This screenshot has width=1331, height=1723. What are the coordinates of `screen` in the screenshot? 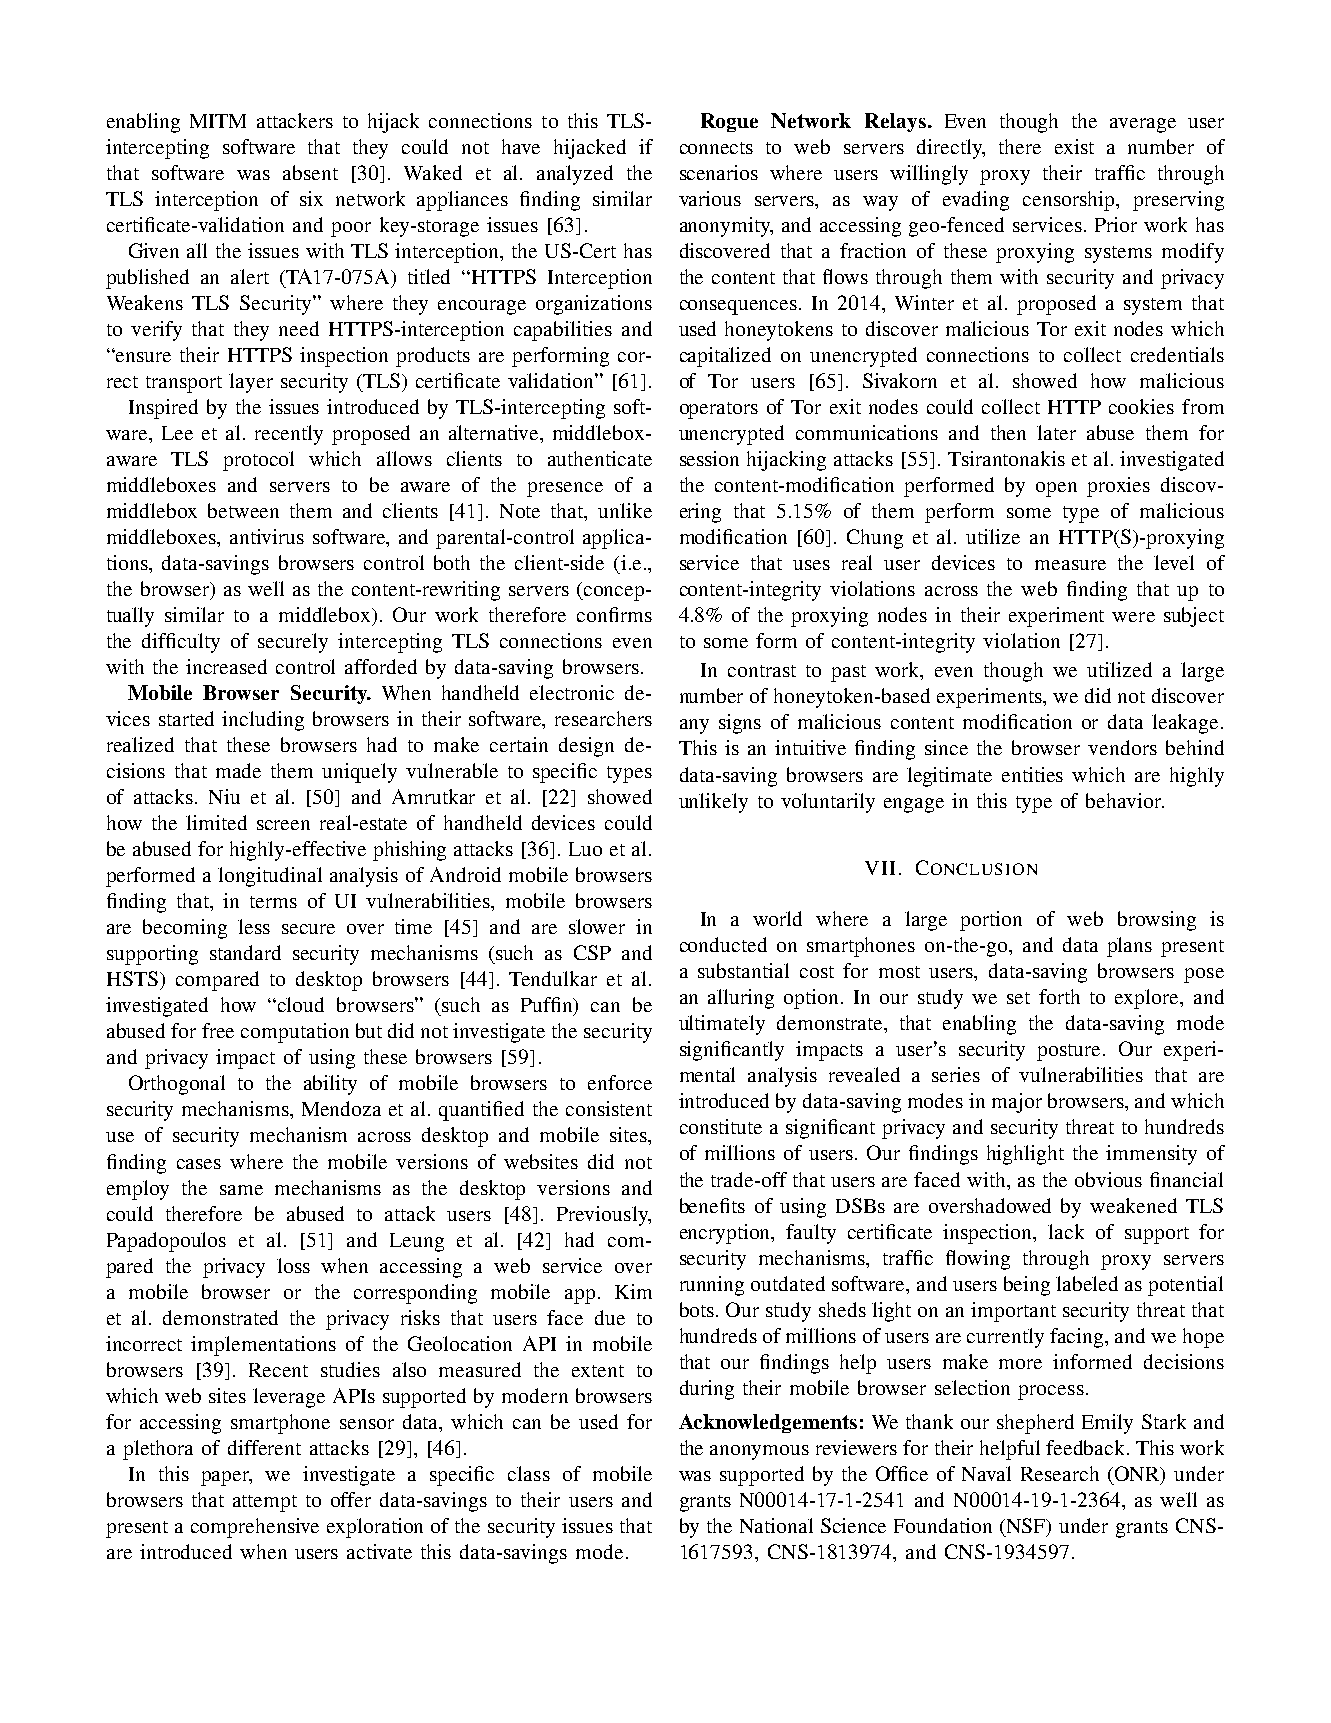 It's located at (283, 825).
